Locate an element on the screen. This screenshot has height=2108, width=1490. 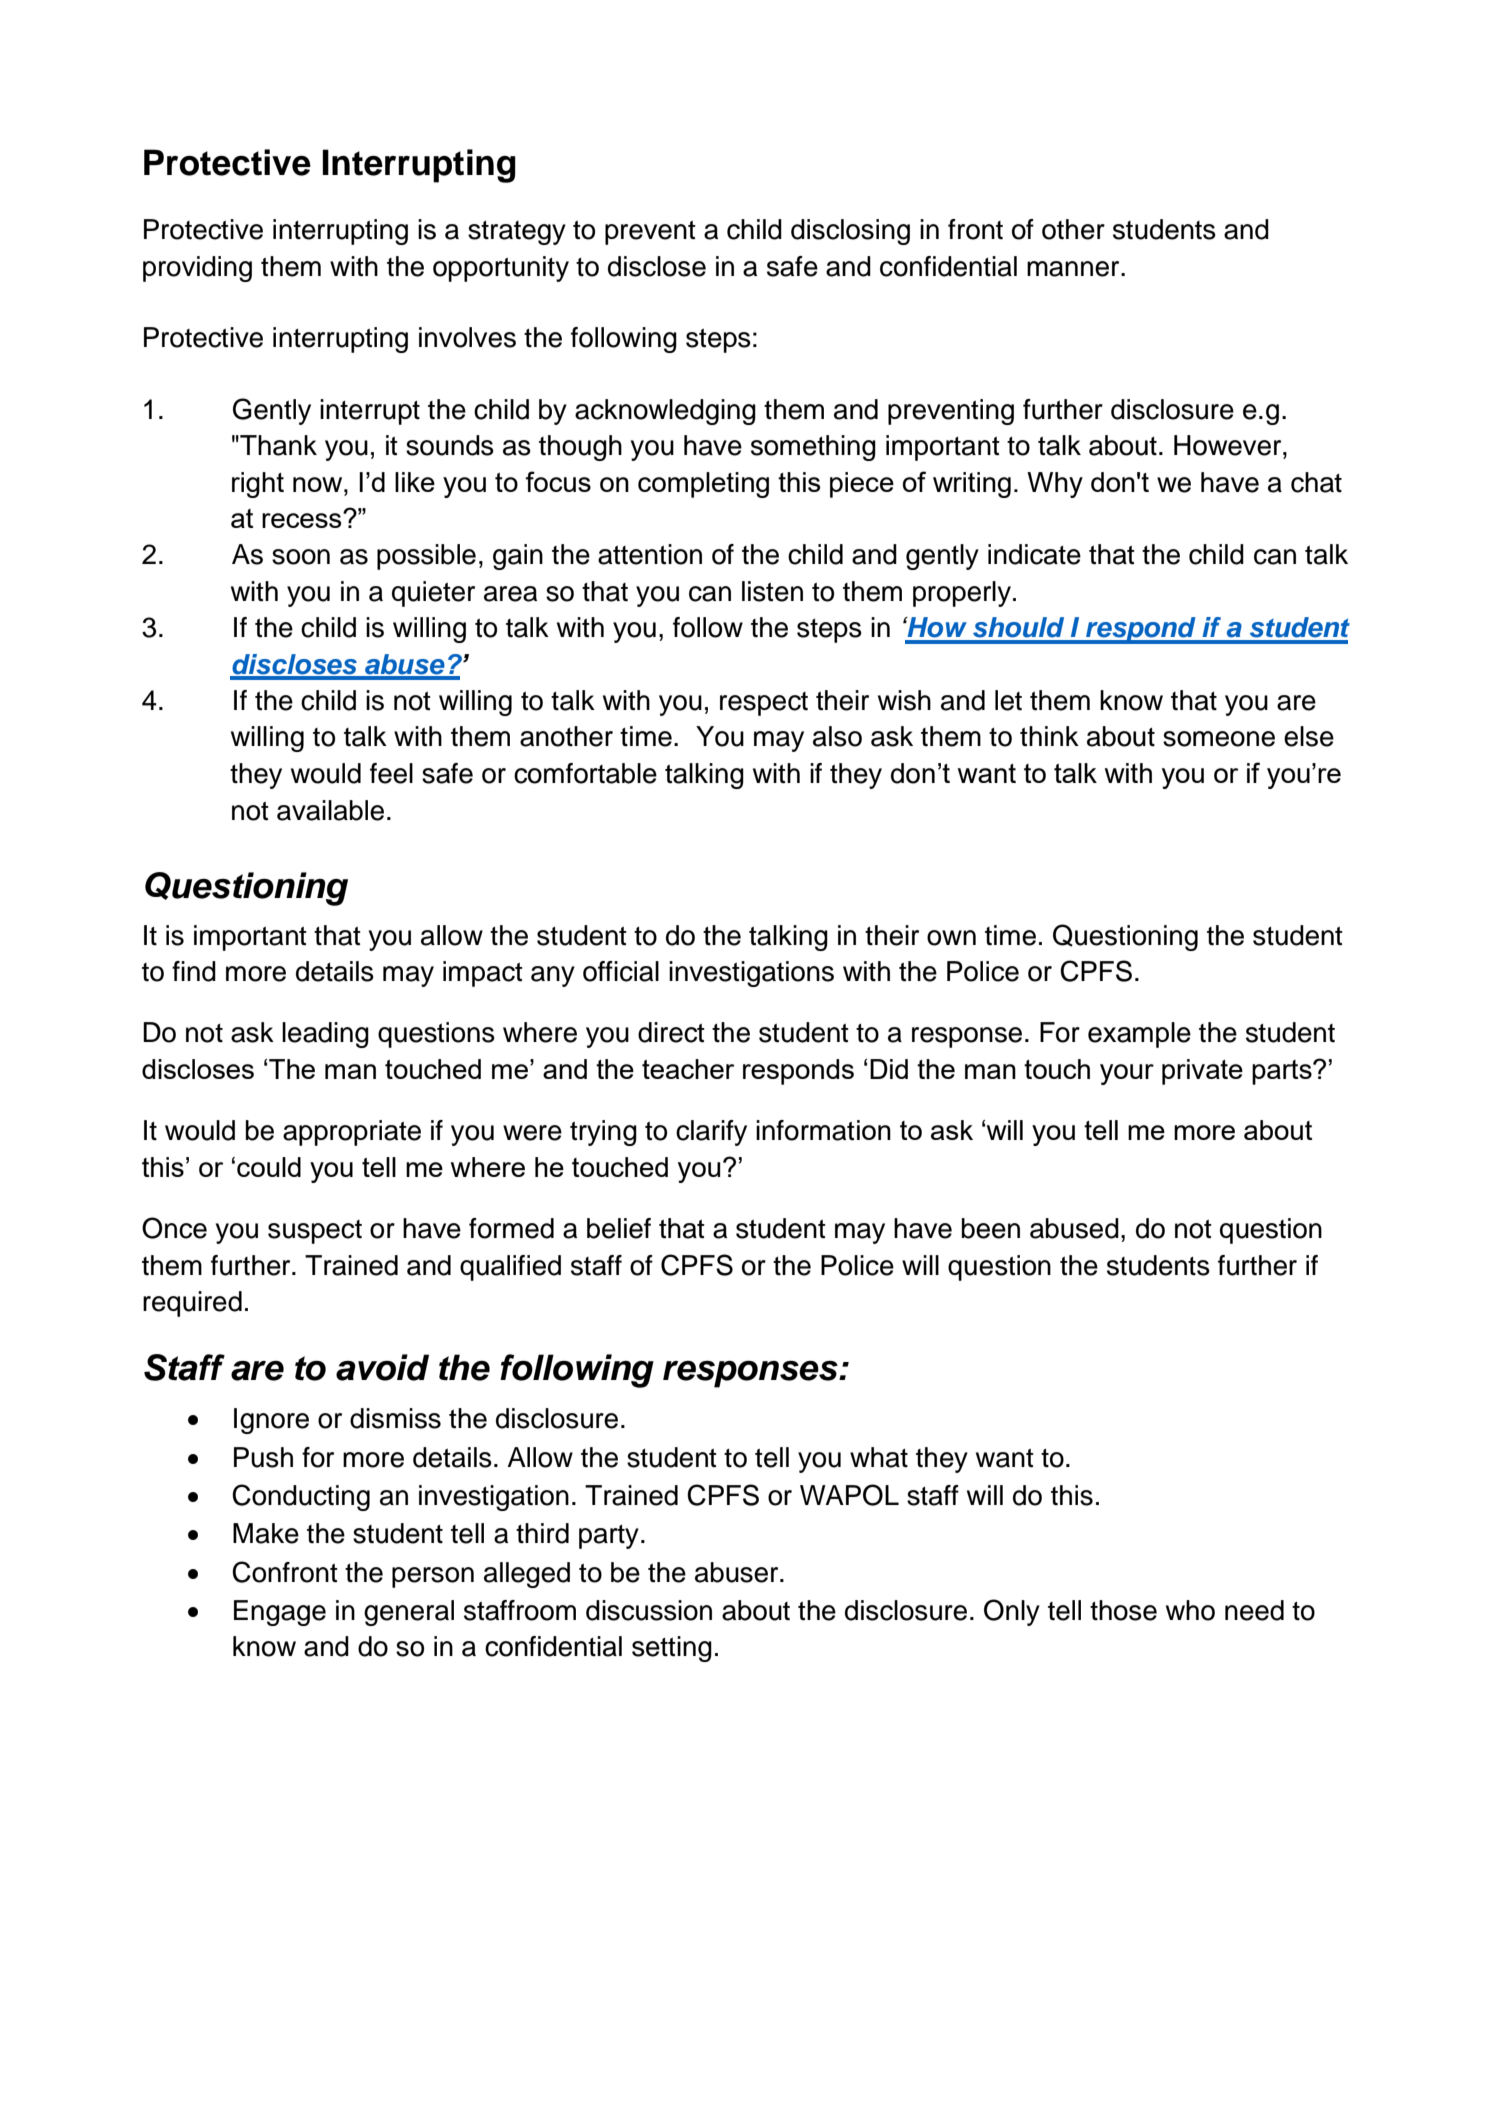
someone is located at coordinates (1219, 739).
